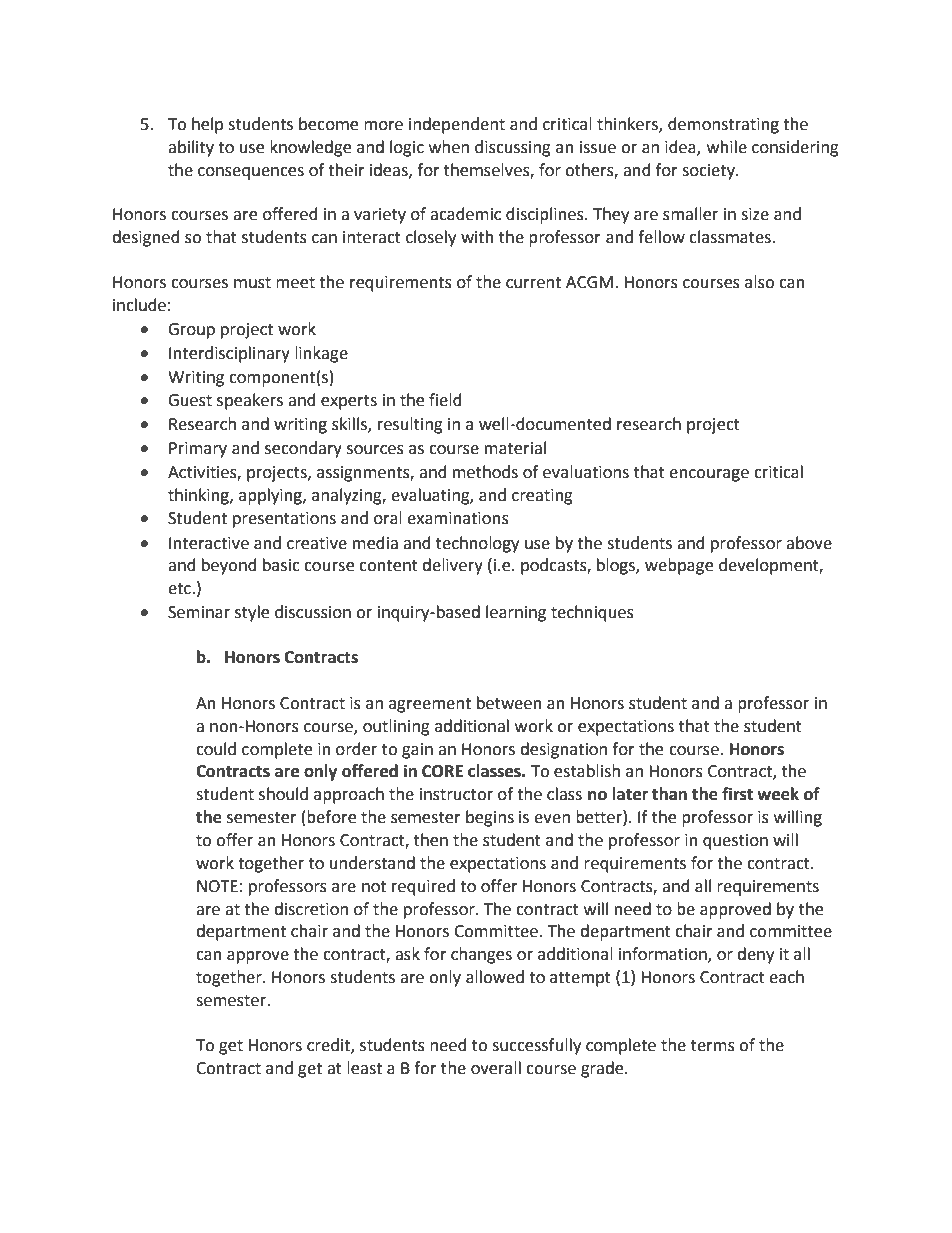  I want to click on least, so click(364, 1068).
